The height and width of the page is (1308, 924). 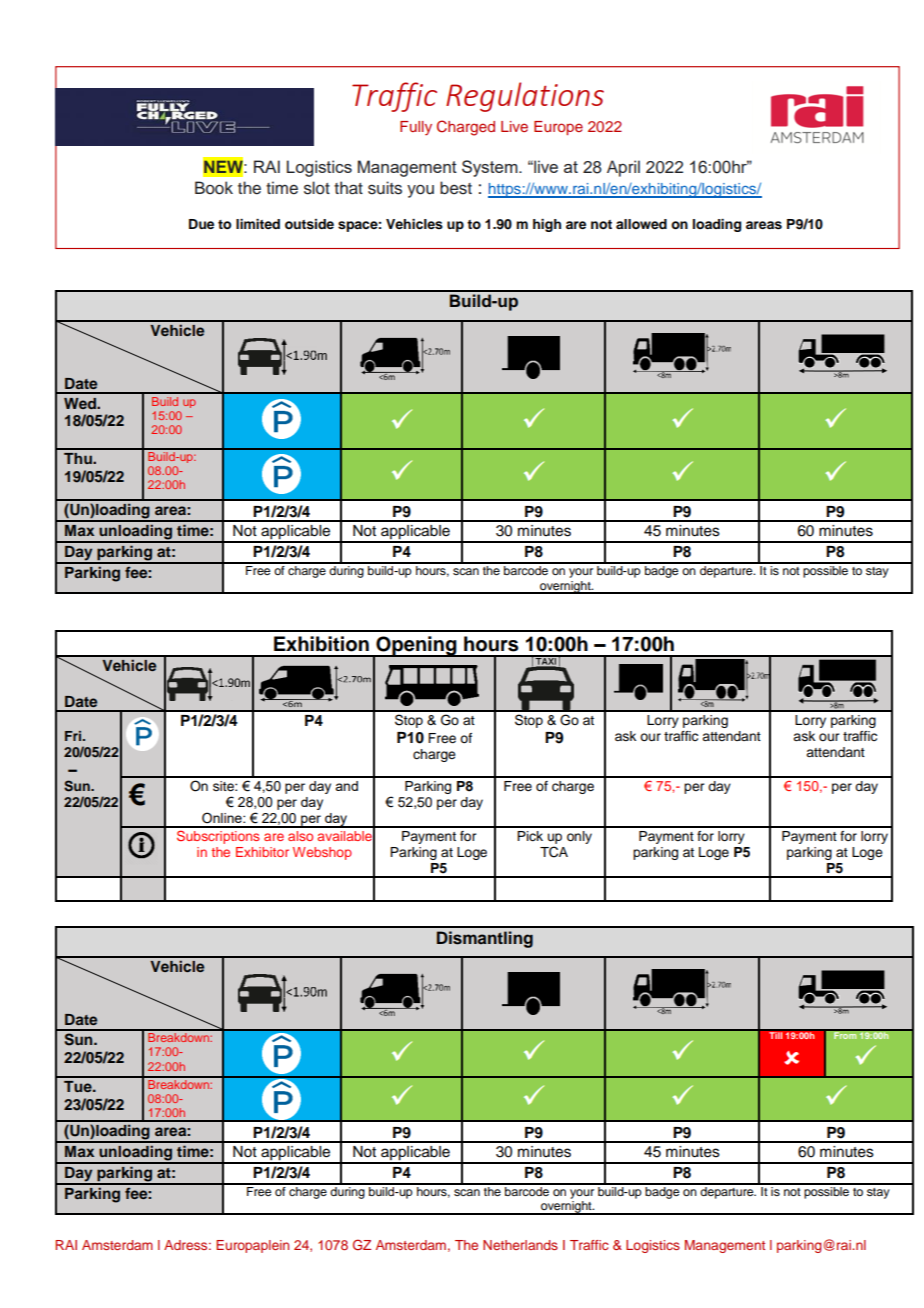 What do you see at coordinates (416, 647) in the page?
I see `Opening` at bounding box center [416, 647].
